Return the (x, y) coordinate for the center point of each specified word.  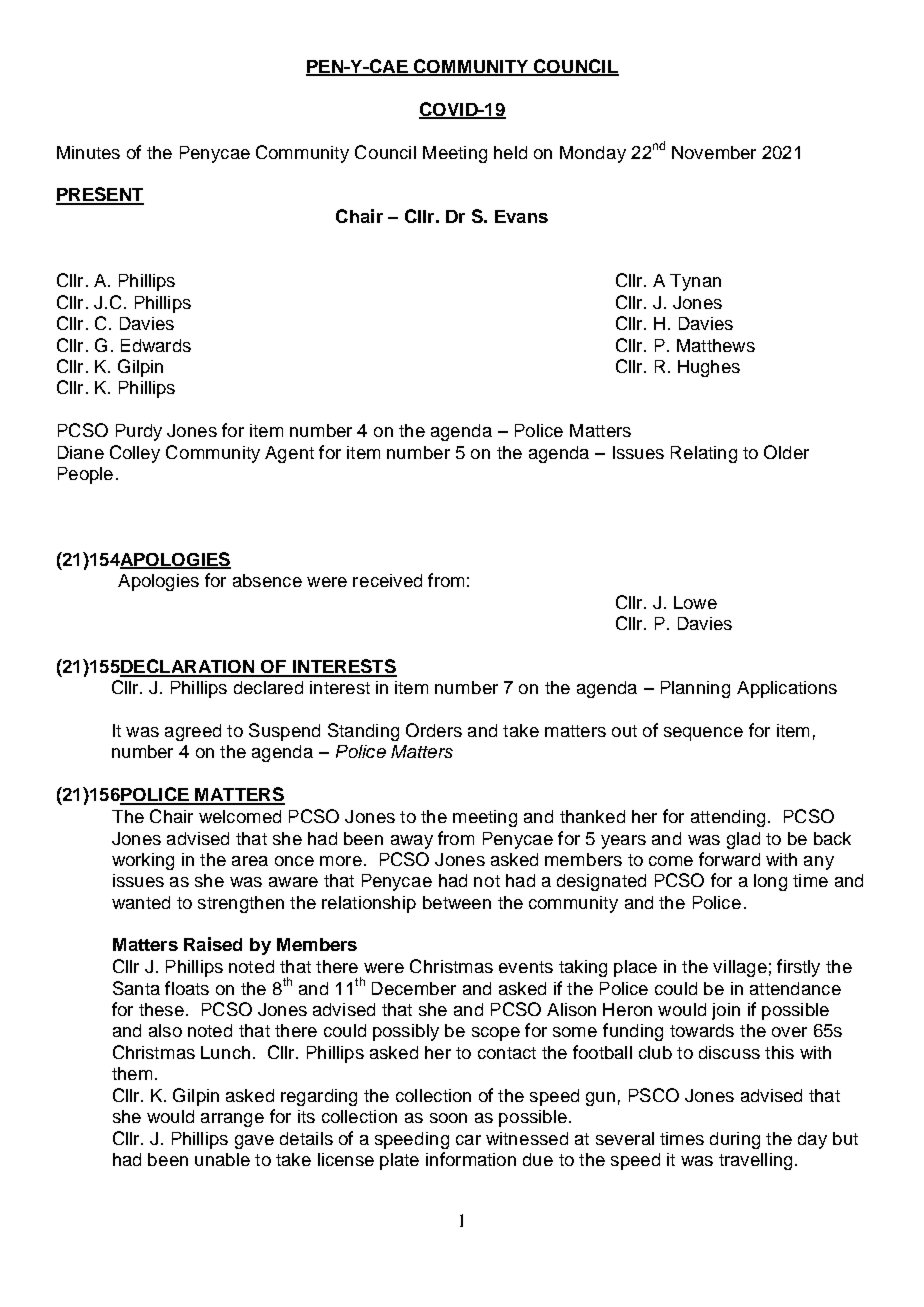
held (510, 152)
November (714, 152)
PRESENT (100, 195)
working (143, 861)
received (387, 580)
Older (786, 452)
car (468, 1140)
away (412, 842)
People (85, 475)
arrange (232, 1120)
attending (728, 818)
